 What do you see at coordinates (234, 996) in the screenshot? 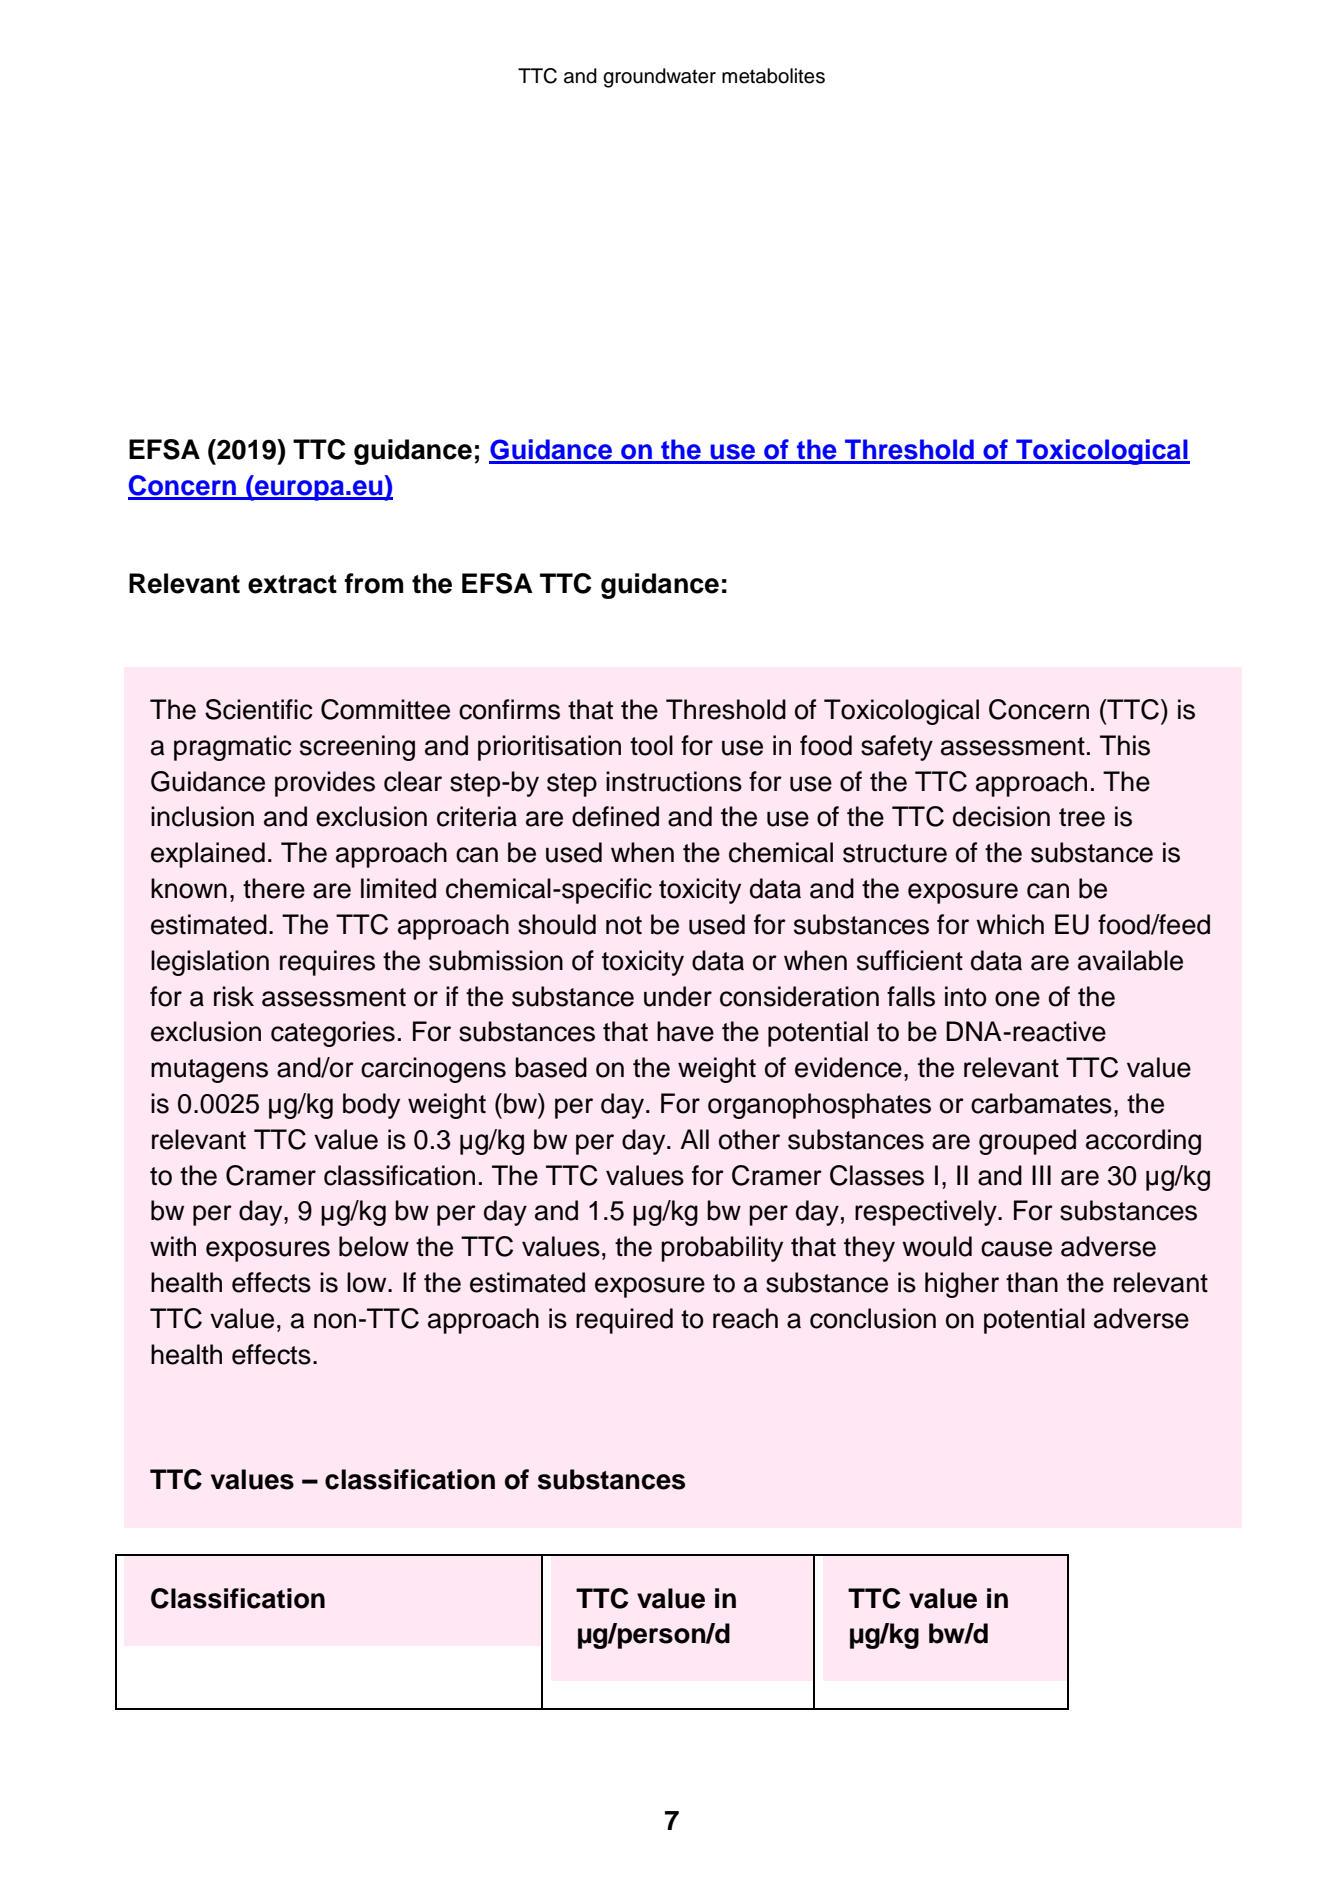
I see `risk` at bounding box center [234, 996].
